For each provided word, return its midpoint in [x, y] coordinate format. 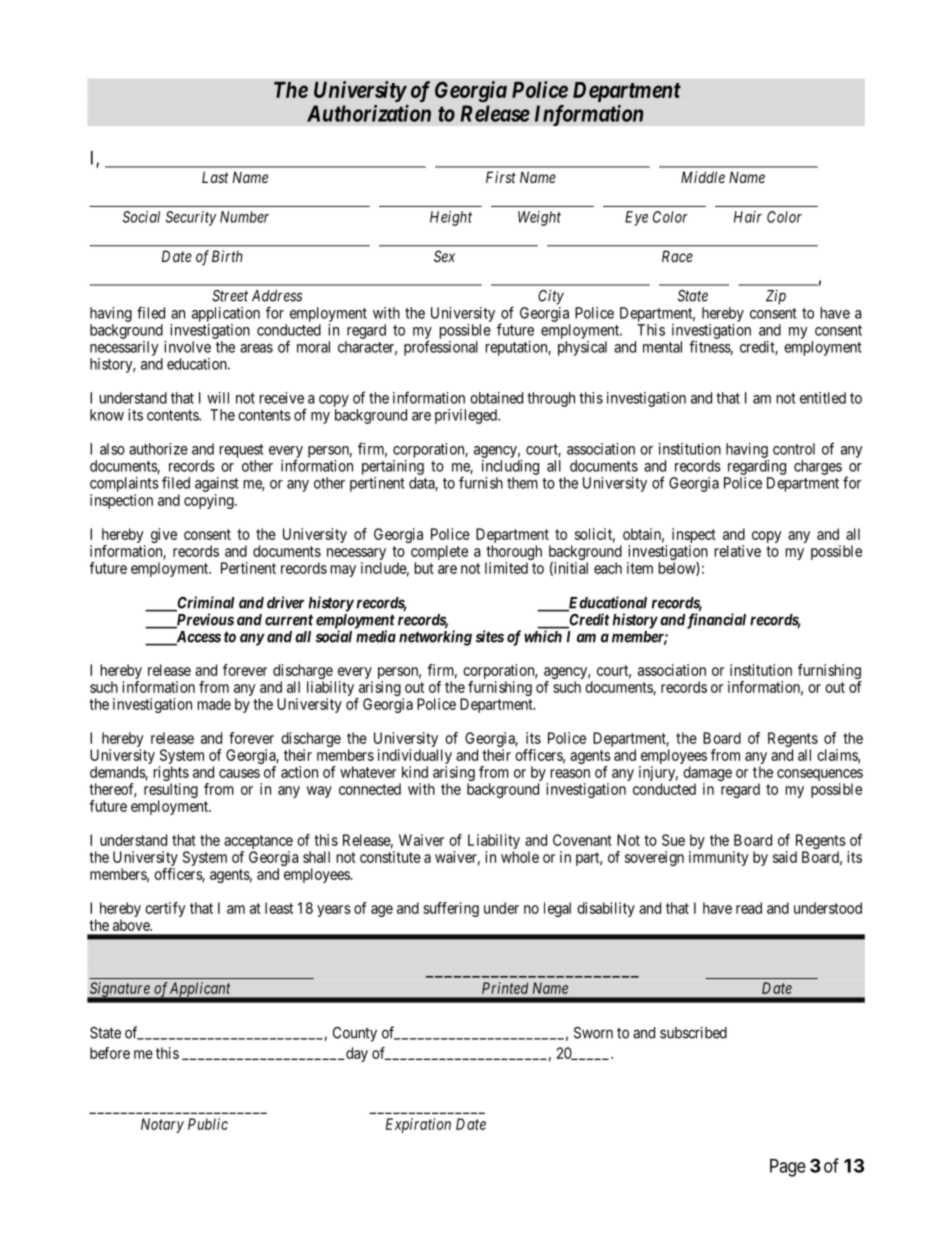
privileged [467, 416]
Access [197, 638]
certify [165, 909]
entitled [823, 398]
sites [490, 636]
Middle [703, 177]
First [501, 177]
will [218, 398]
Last [215, 177]
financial [716, 621]
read [749, 908]
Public [208, 1124]
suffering [451, 909]
